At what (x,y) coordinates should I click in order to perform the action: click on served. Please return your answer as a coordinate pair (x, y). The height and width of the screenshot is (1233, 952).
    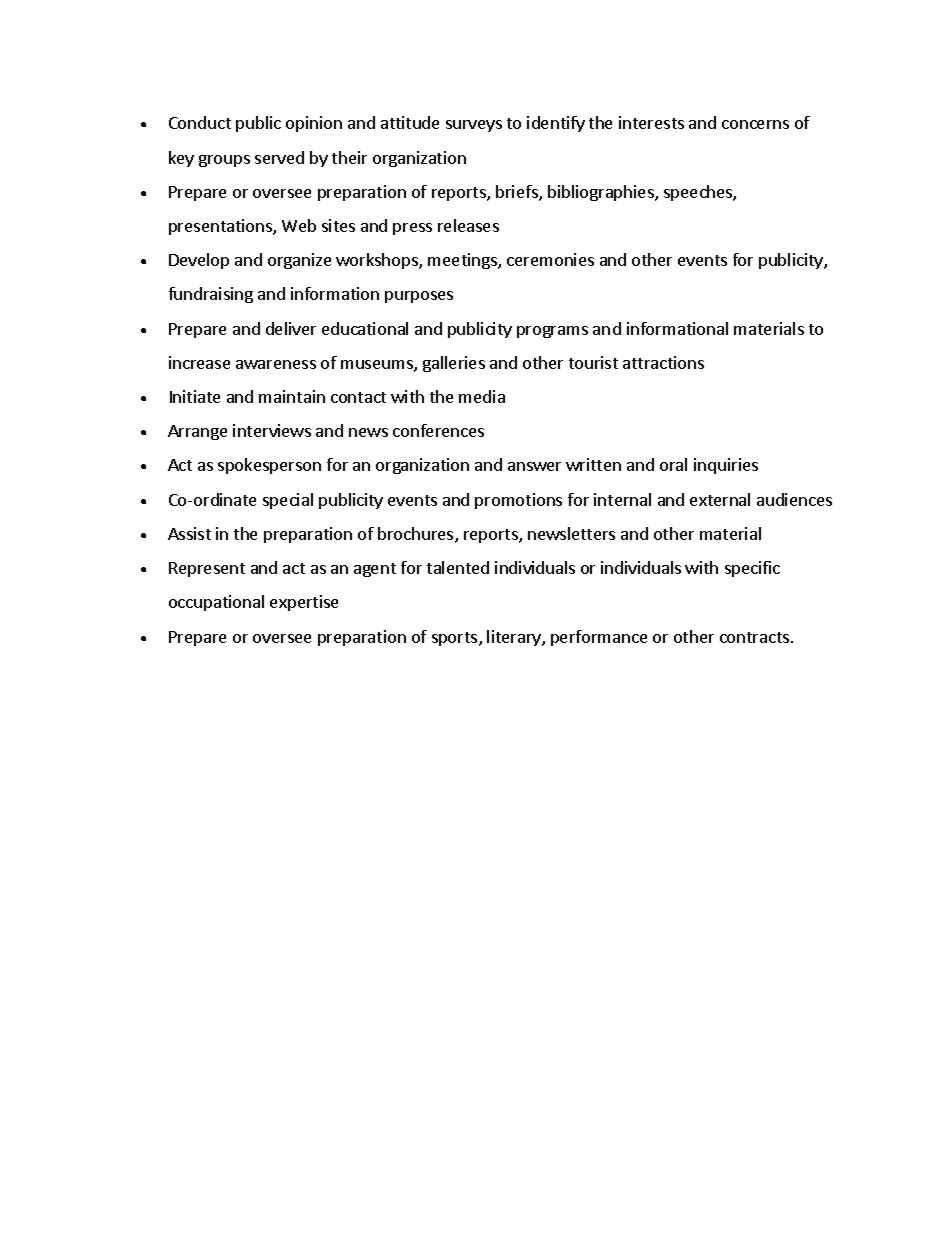
    Looking at the image, I should click on (279, 157).
